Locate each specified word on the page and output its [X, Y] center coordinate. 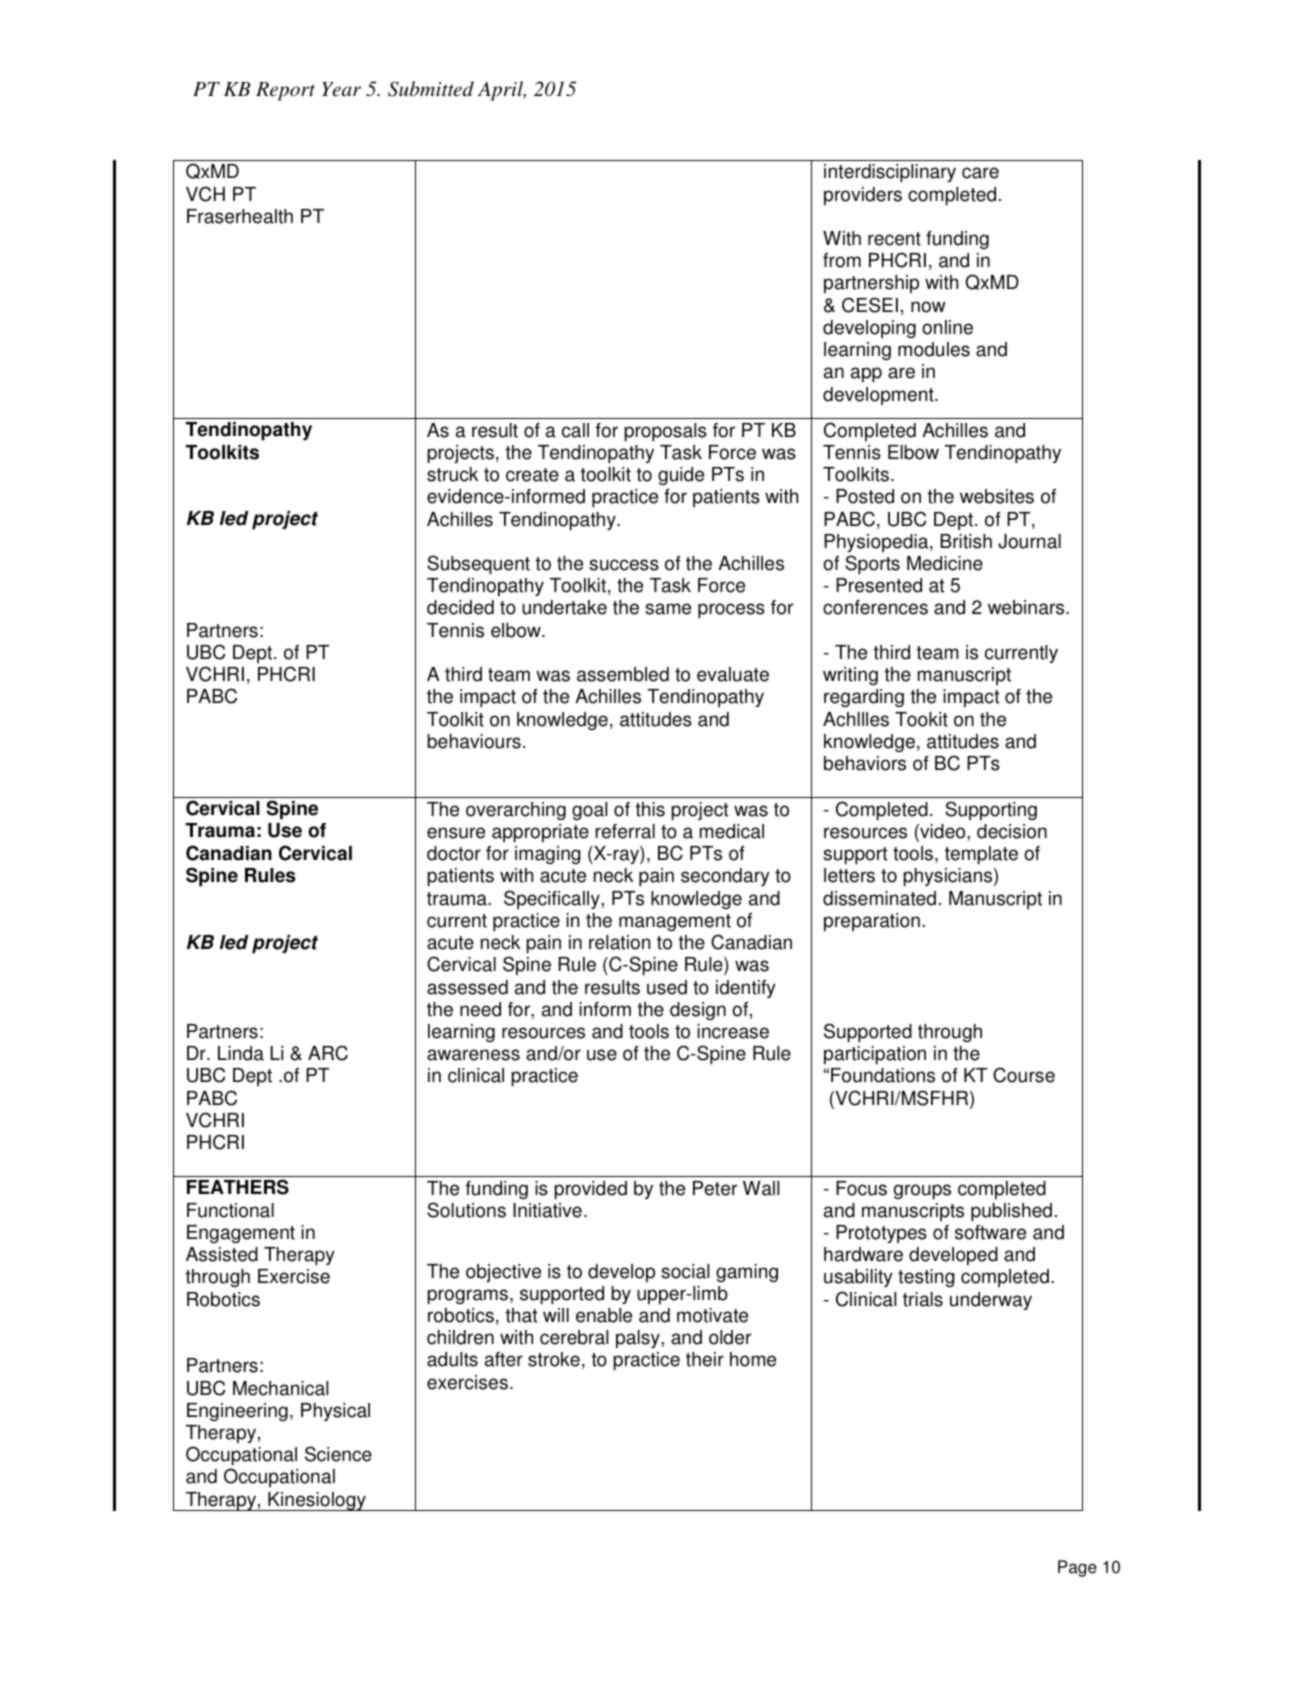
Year [341, 89]
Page [1077, 1568]
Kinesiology [317, 1501]
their [705, 1359]
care [980, 173]
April [502, 91]
